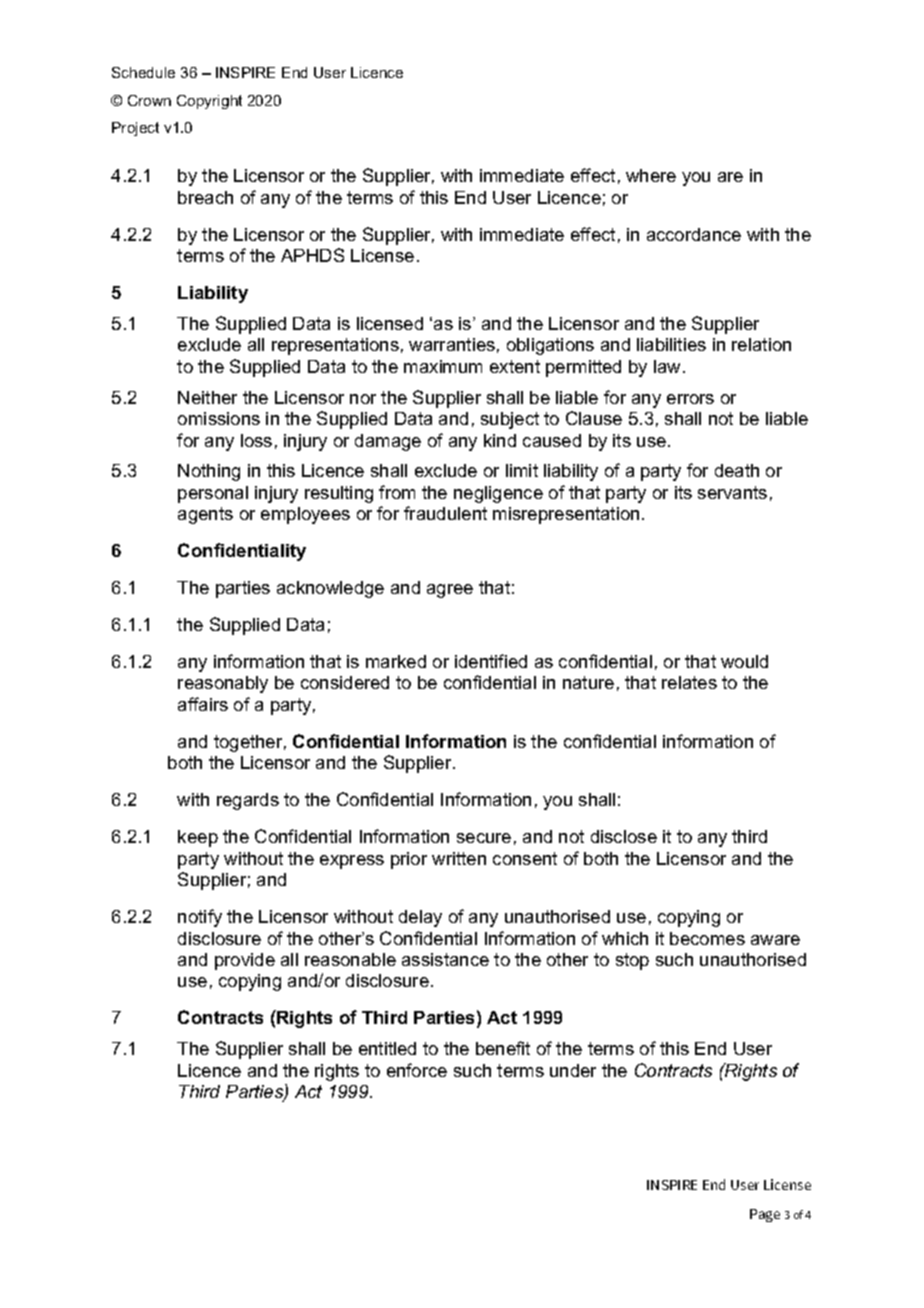 This image has height=1308, width=924. Describe the element at coordinates (209, 472) in the image. I see `Nothing` at that location.
